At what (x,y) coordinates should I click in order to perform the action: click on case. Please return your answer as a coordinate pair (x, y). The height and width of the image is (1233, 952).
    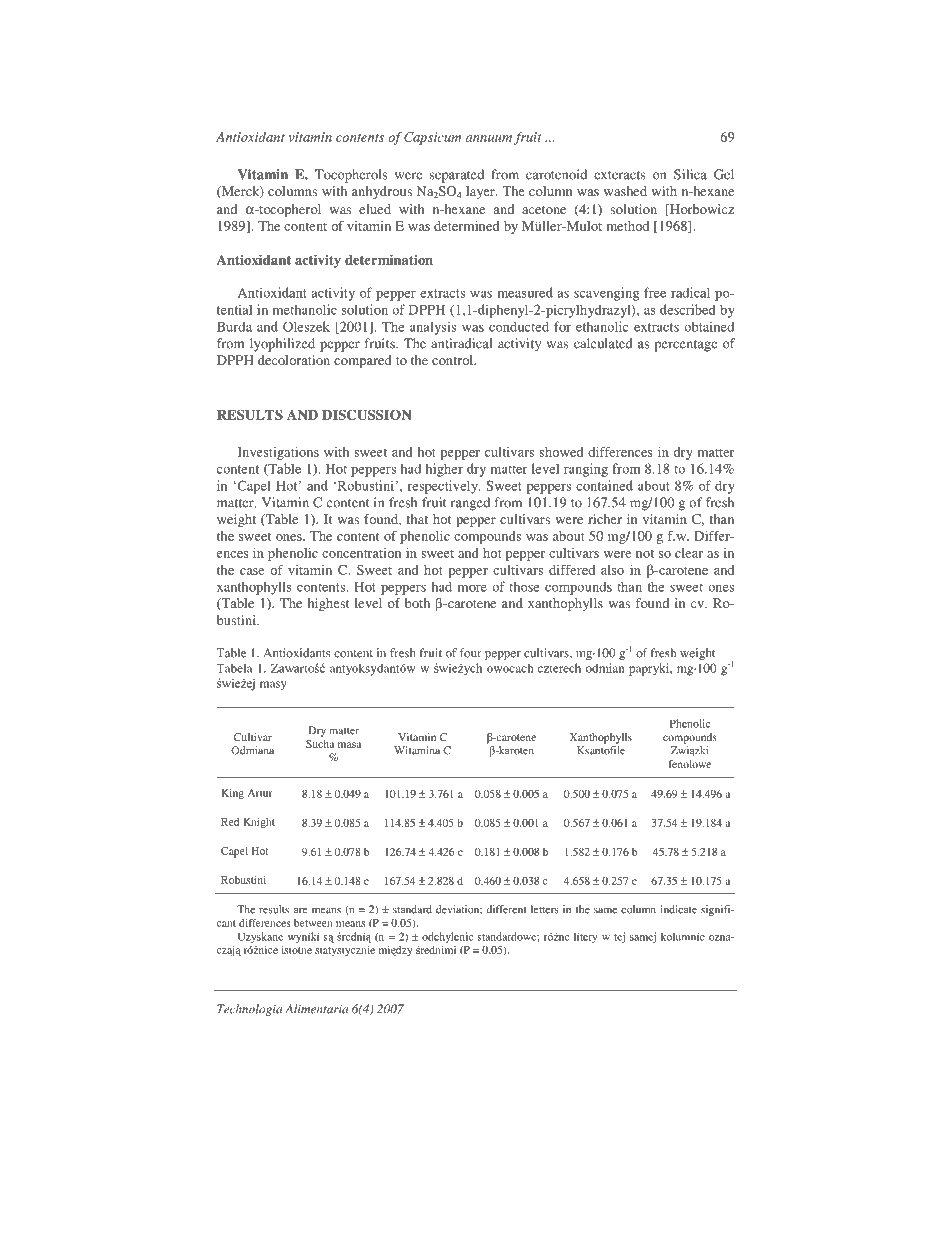
    Looking at the image, I should click on (252, 571).
